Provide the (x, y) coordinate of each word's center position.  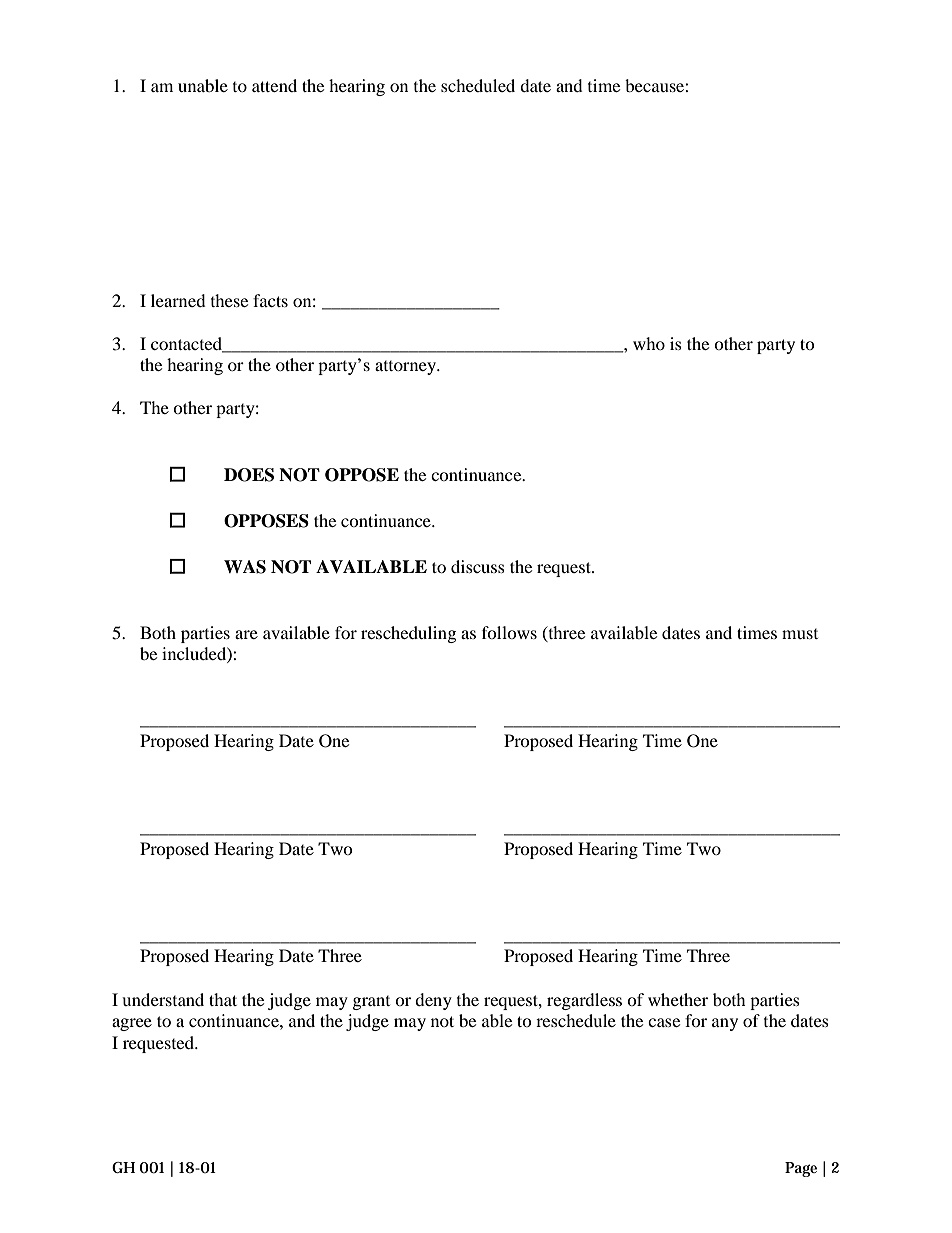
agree (132, 1024)
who (649, 343)
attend (274, 85)
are (246, 634)
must (800, 634)
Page (801, 1169)
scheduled (478, 85)
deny (433, 1001)
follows (509, 632)
